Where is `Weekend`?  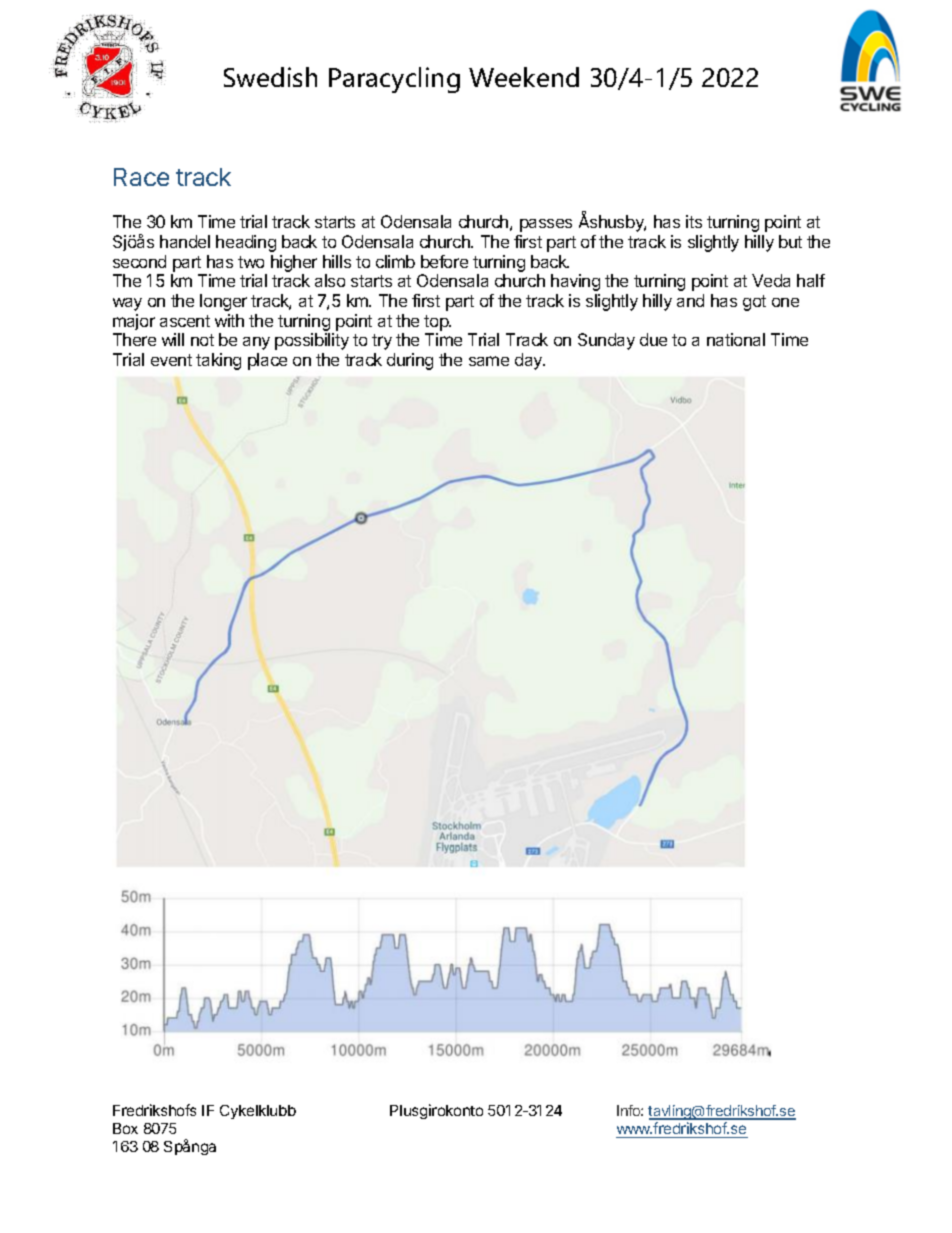
Weekend is located at coordinates (524, 77).
